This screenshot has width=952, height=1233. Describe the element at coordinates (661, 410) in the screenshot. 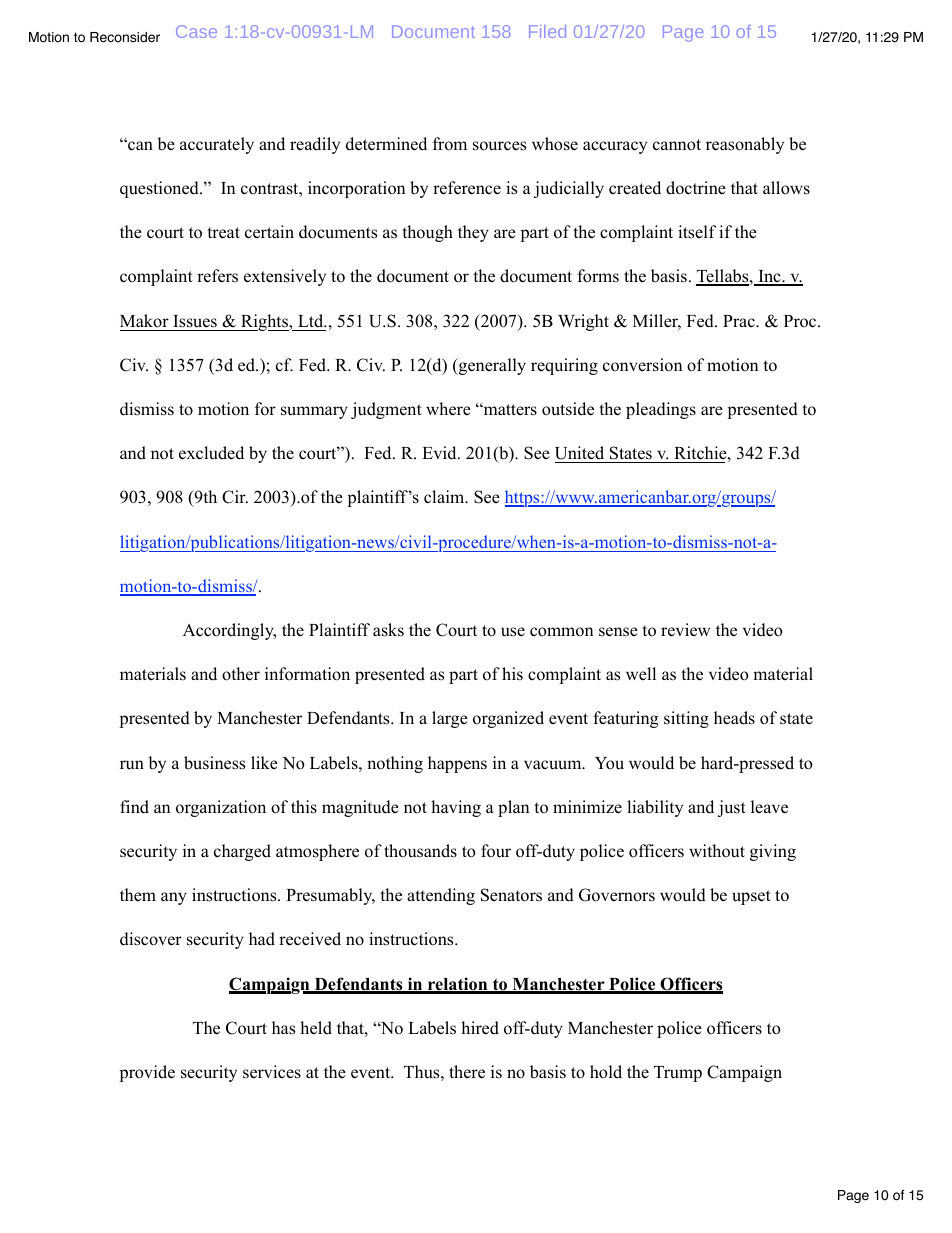

I see `pleadings` at that location.
